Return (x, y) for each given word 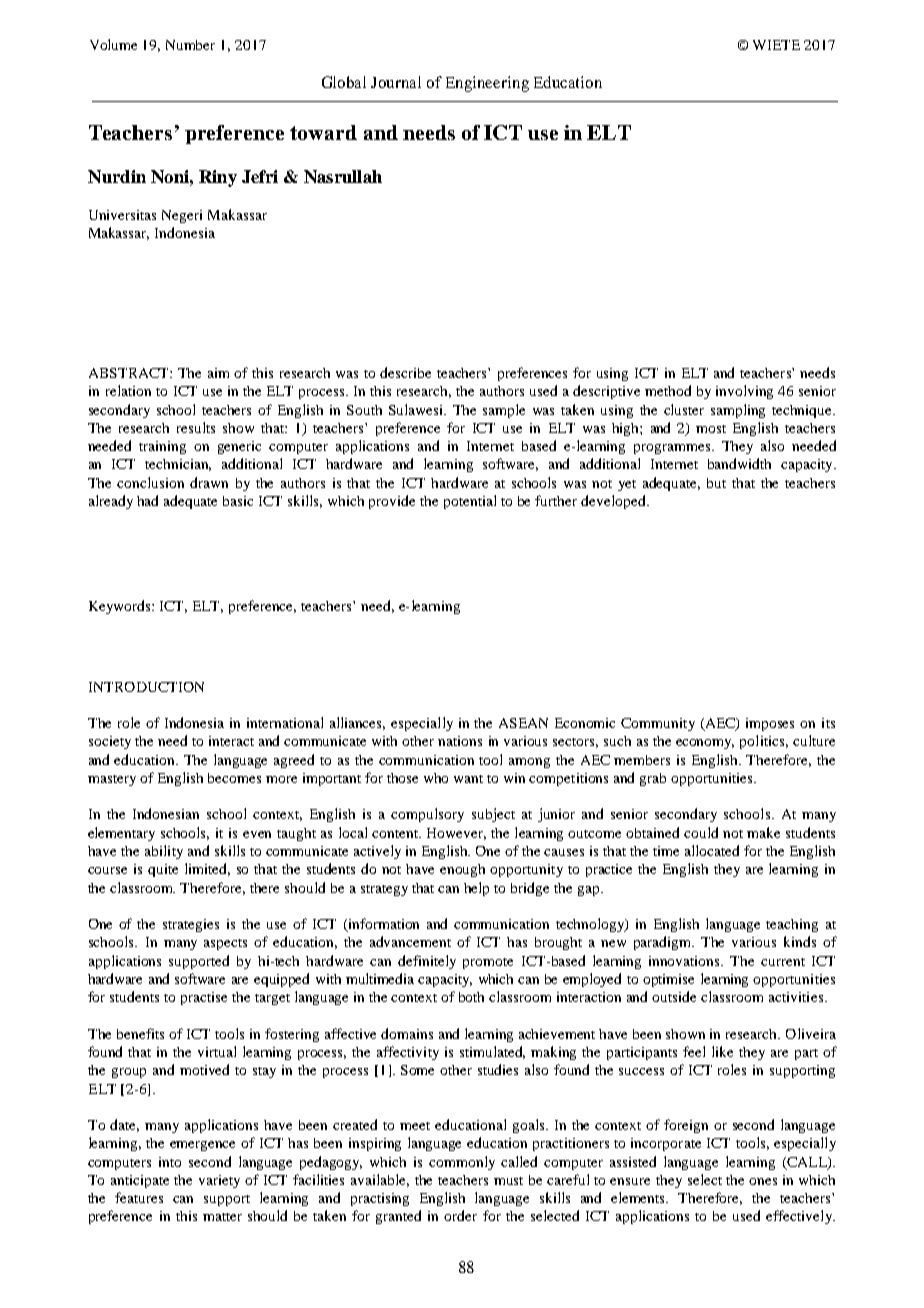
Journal (396, 82)
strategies (191, 925)
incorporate (666, 1144)
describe (405, 372)
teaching (792, 925)
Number (190, 45)
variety (219, 1181)
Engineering (487, 84)
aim (218, 373)
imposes (770, 724)
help (476, 889)
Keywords (121, 607)
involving (744, 392)
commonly (462, 1163)
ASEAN (523, 723)
